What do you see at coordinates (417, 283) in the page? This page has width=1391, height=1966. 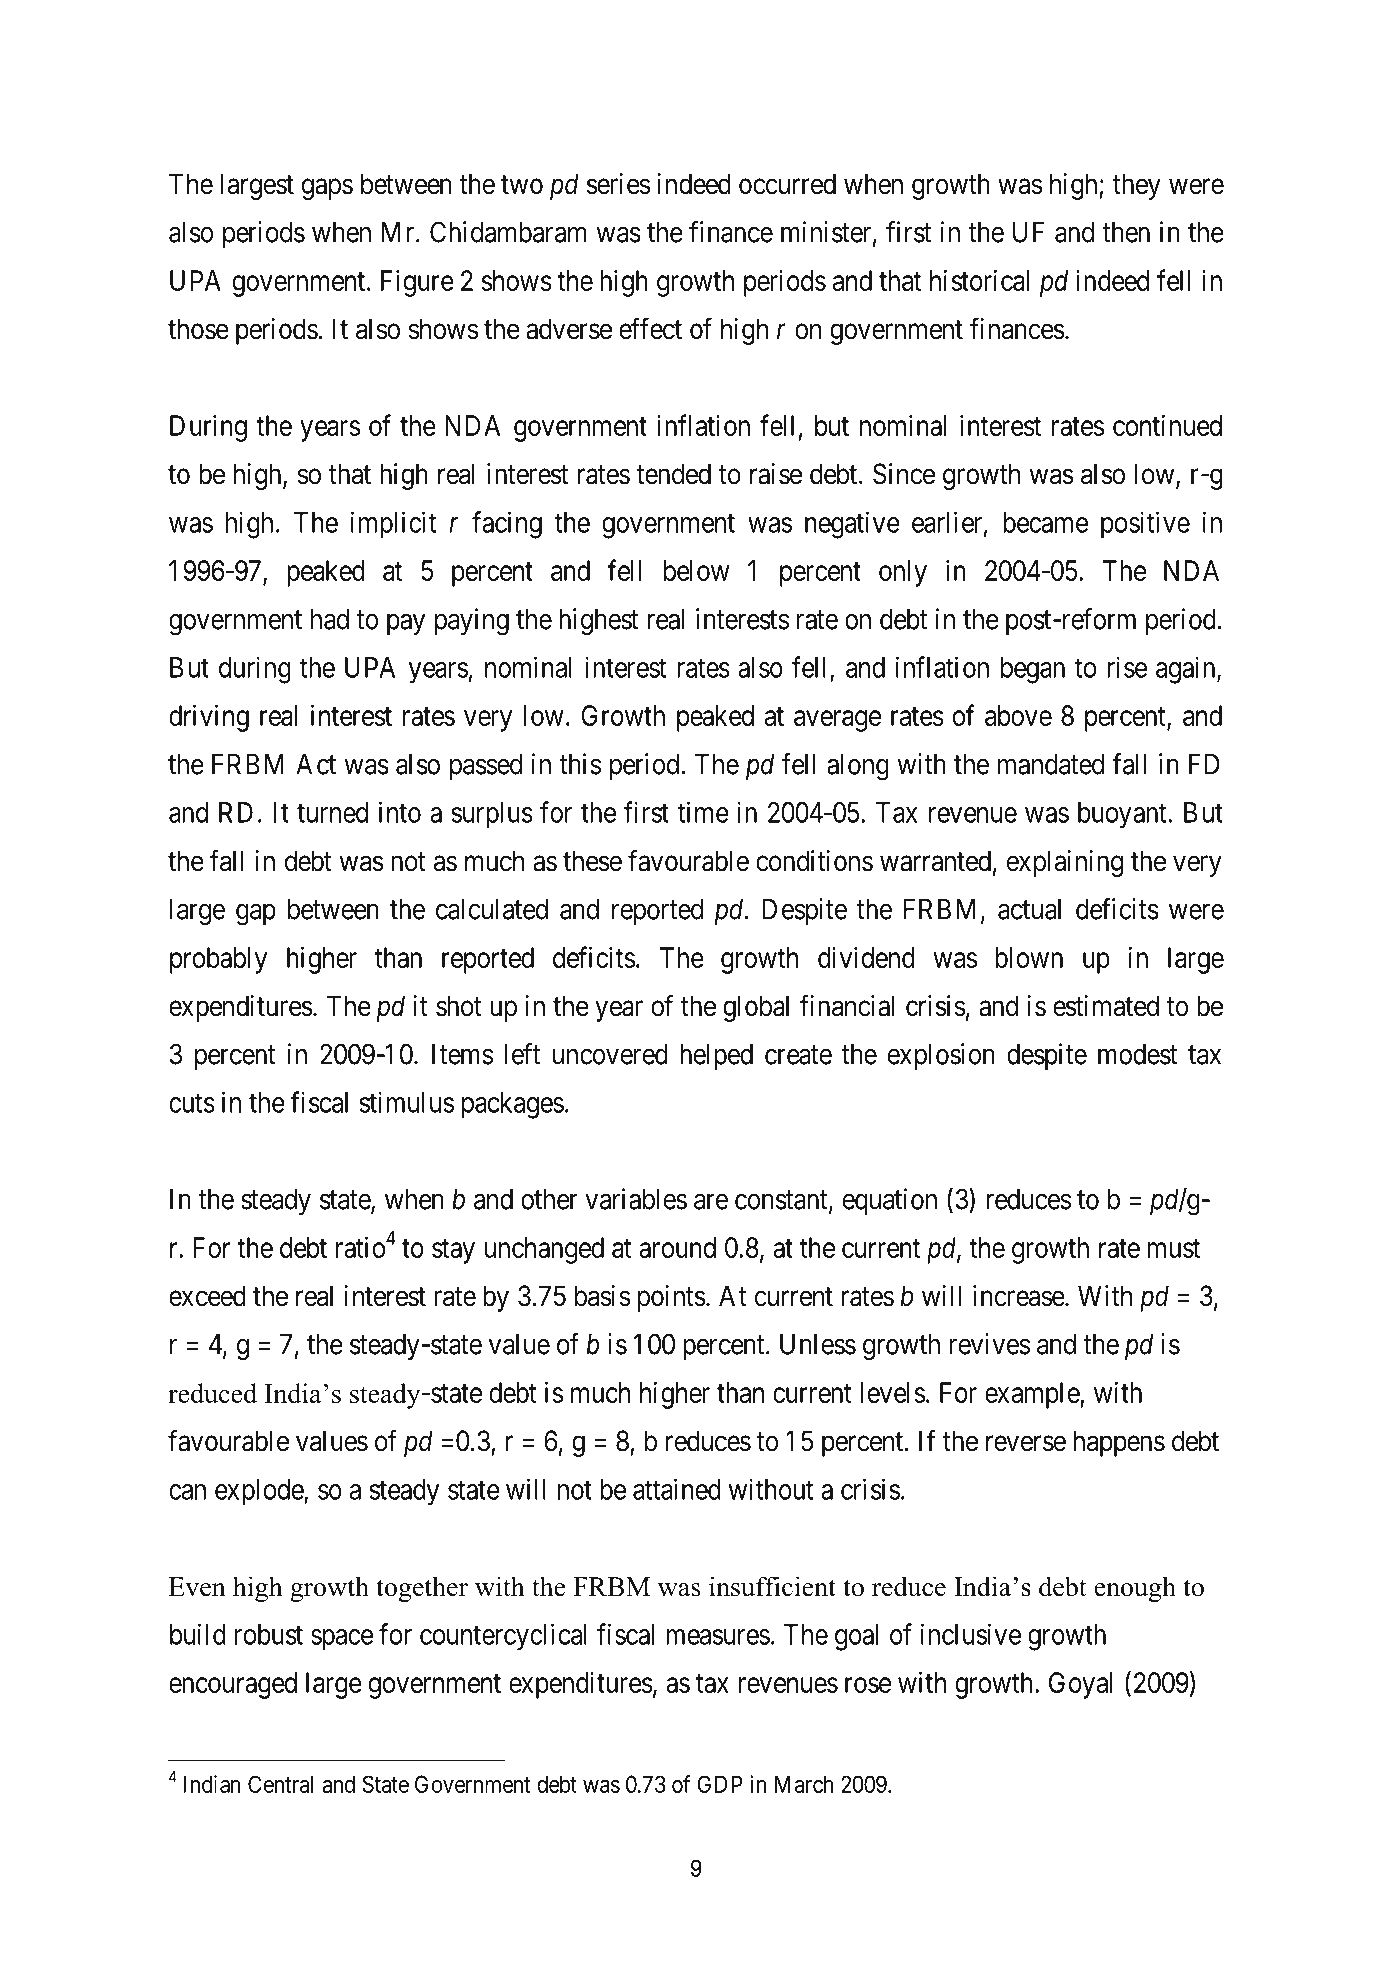 I see `Figure` at bounding box center [417, 283].
